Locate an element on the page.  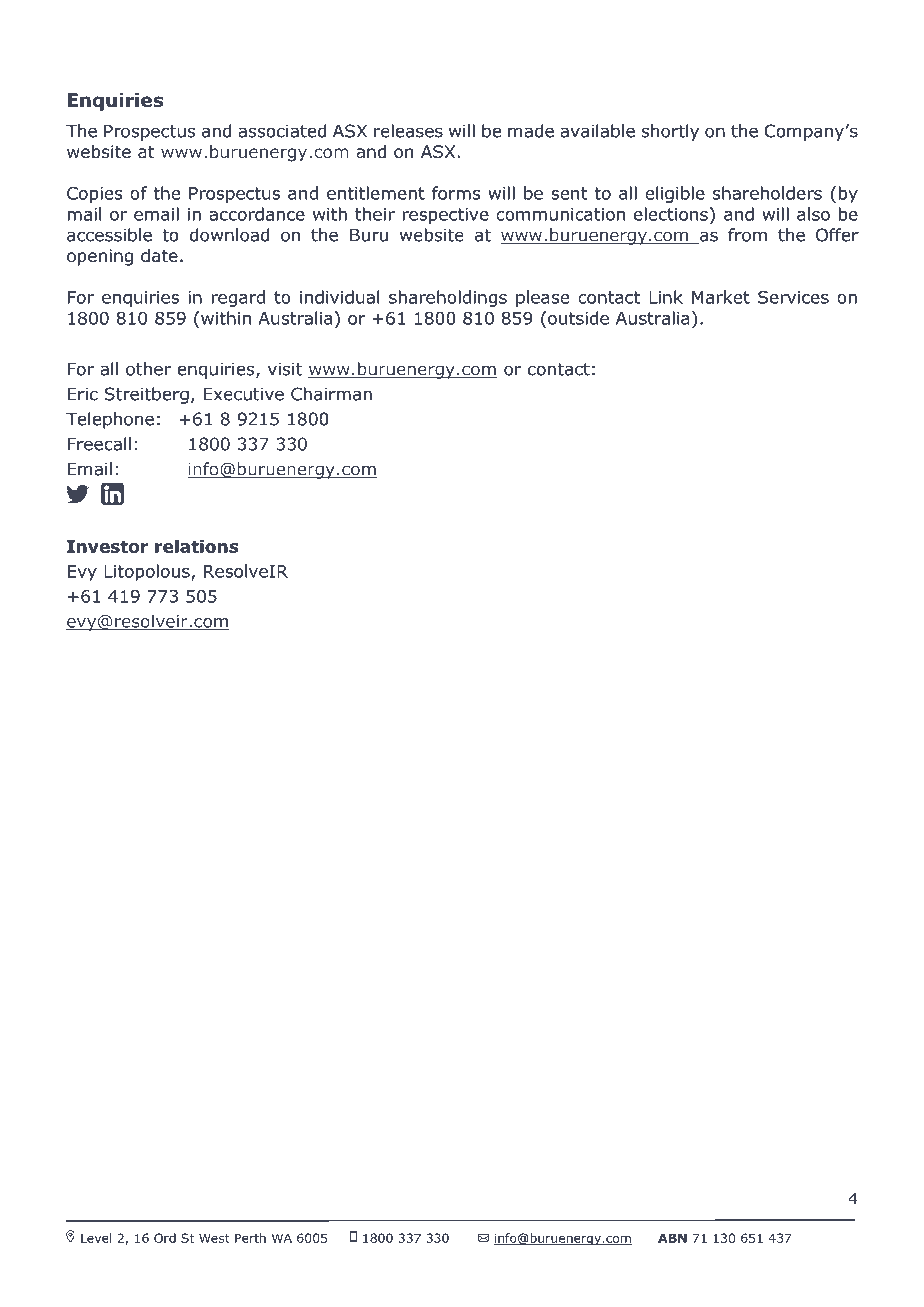
ABN is located at coordinates (672, 1238).
